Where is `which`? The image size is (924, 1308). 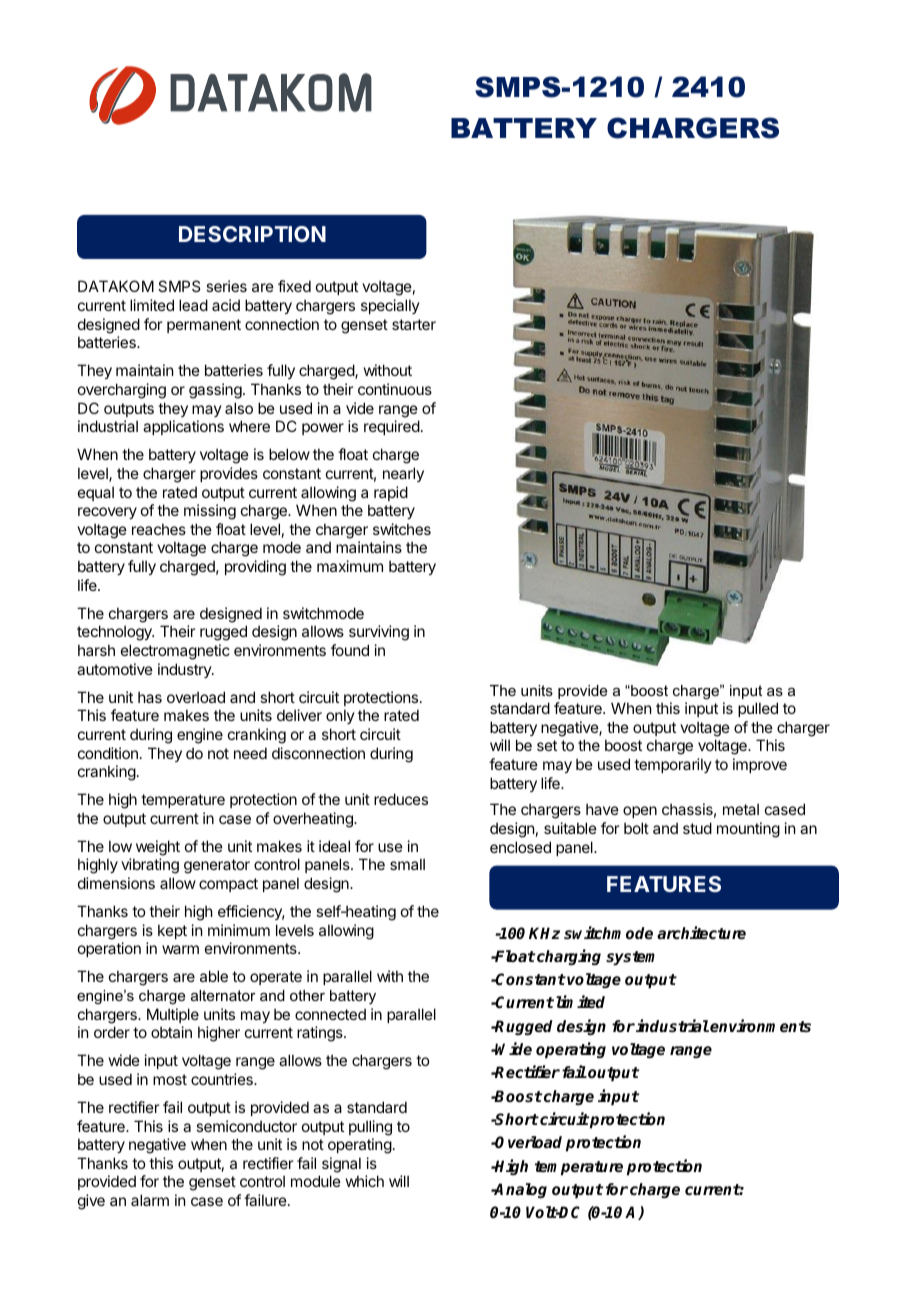 which is located at coordinates (365, 1181).
